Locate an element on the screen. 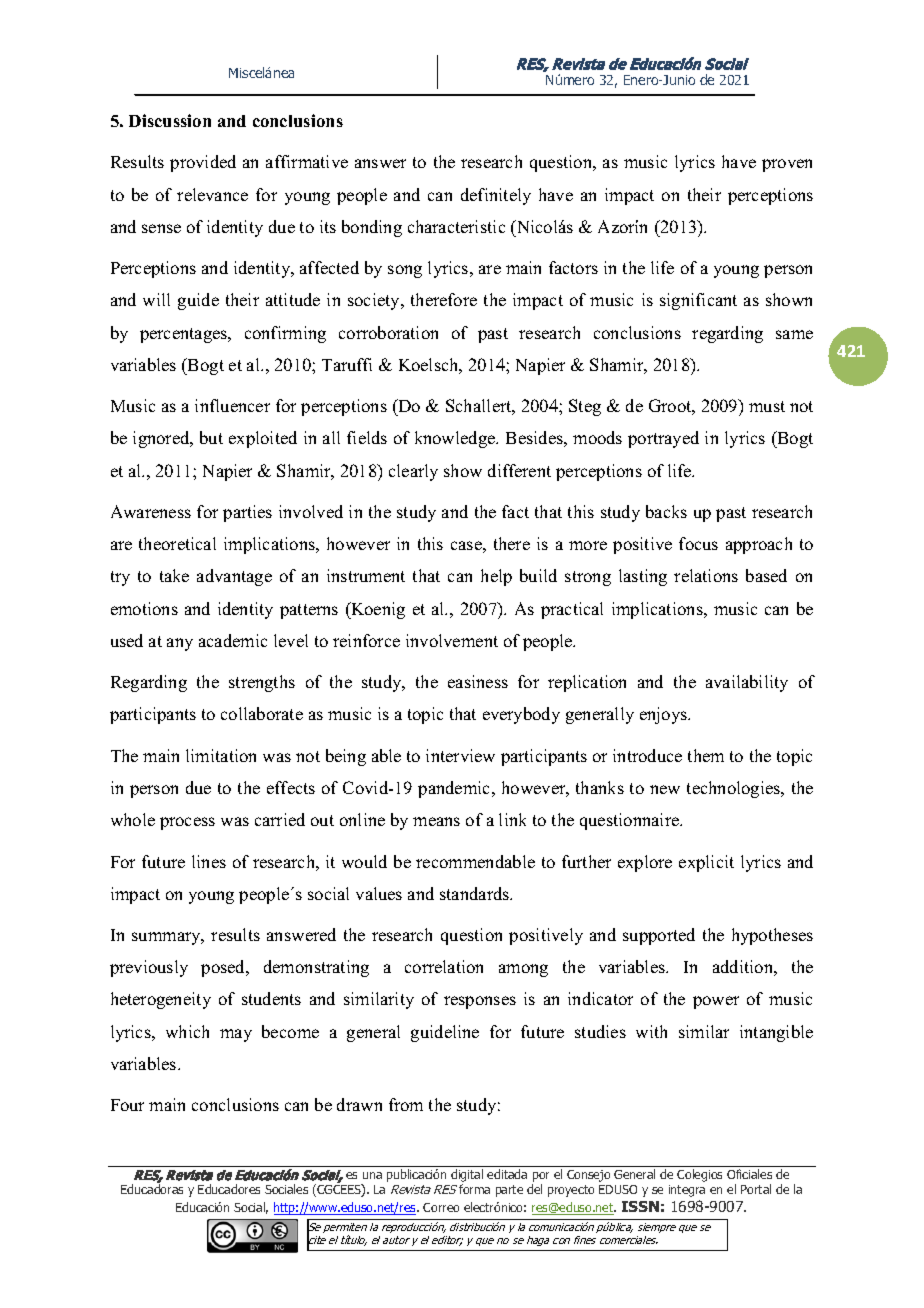  parties is located at coordinates (247, 513).
